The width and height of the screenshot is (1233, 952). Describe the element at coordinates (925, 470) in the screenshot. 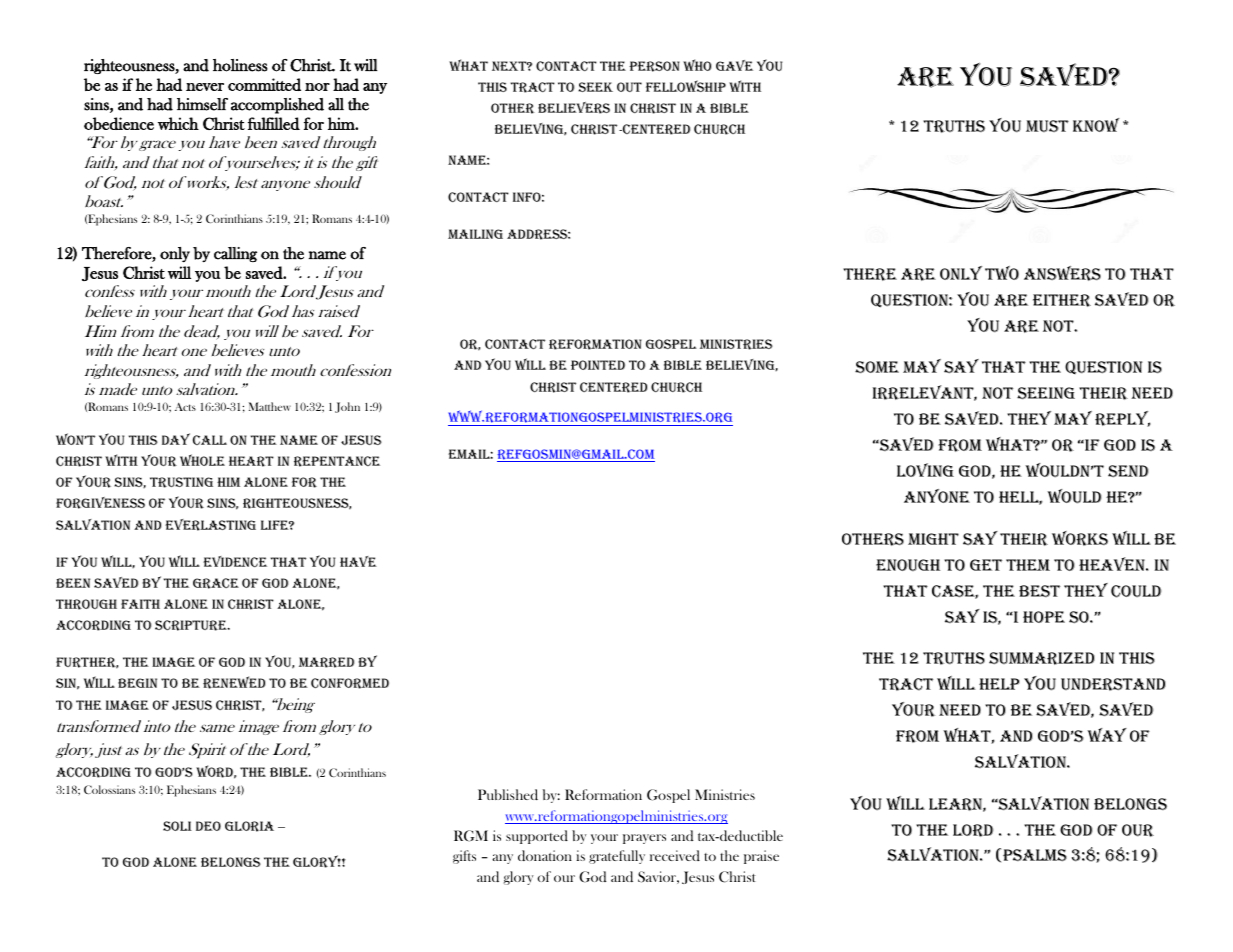

I see `loving` at that location.
